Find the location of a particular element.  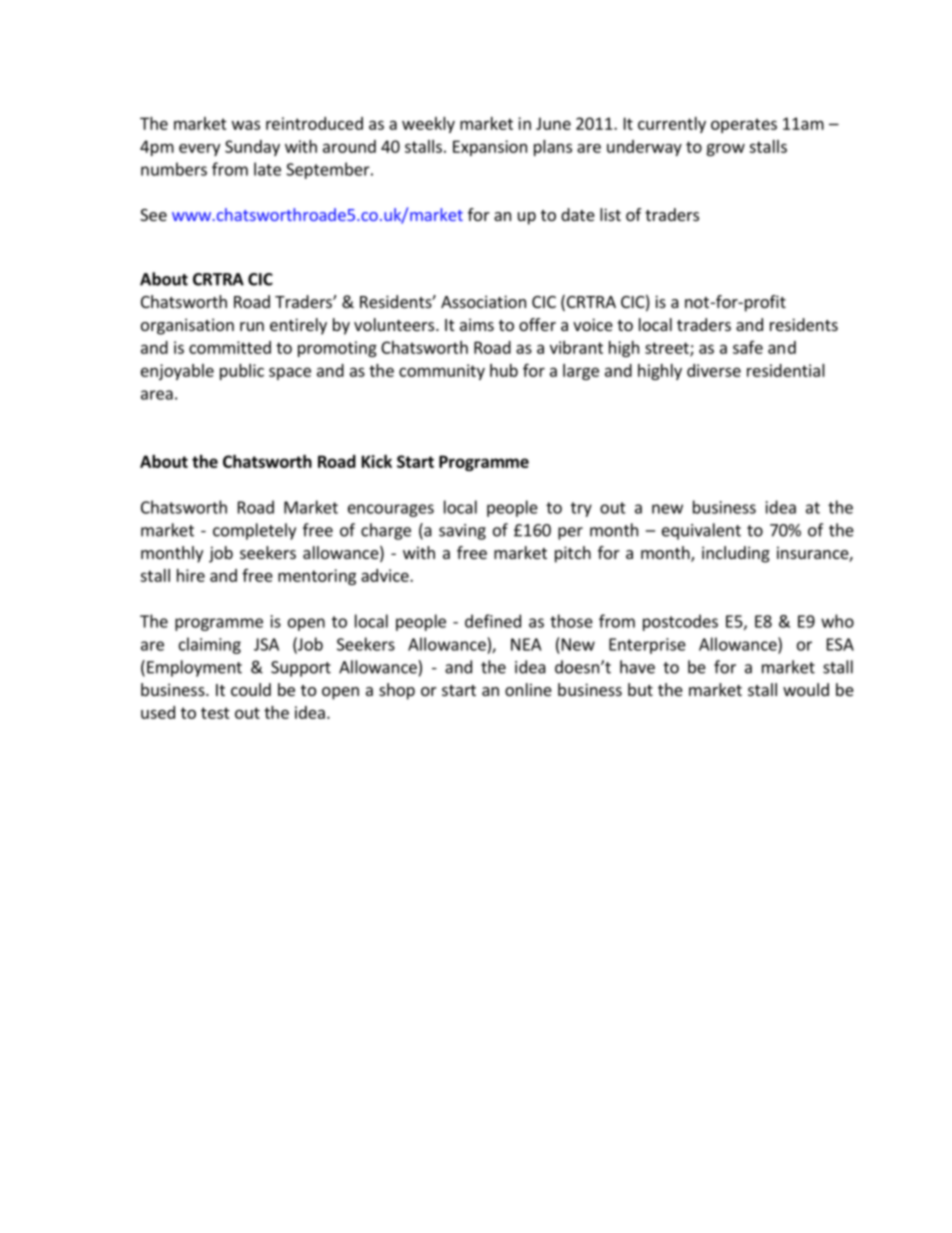

Expansion is located at coordinates (490, 148).
